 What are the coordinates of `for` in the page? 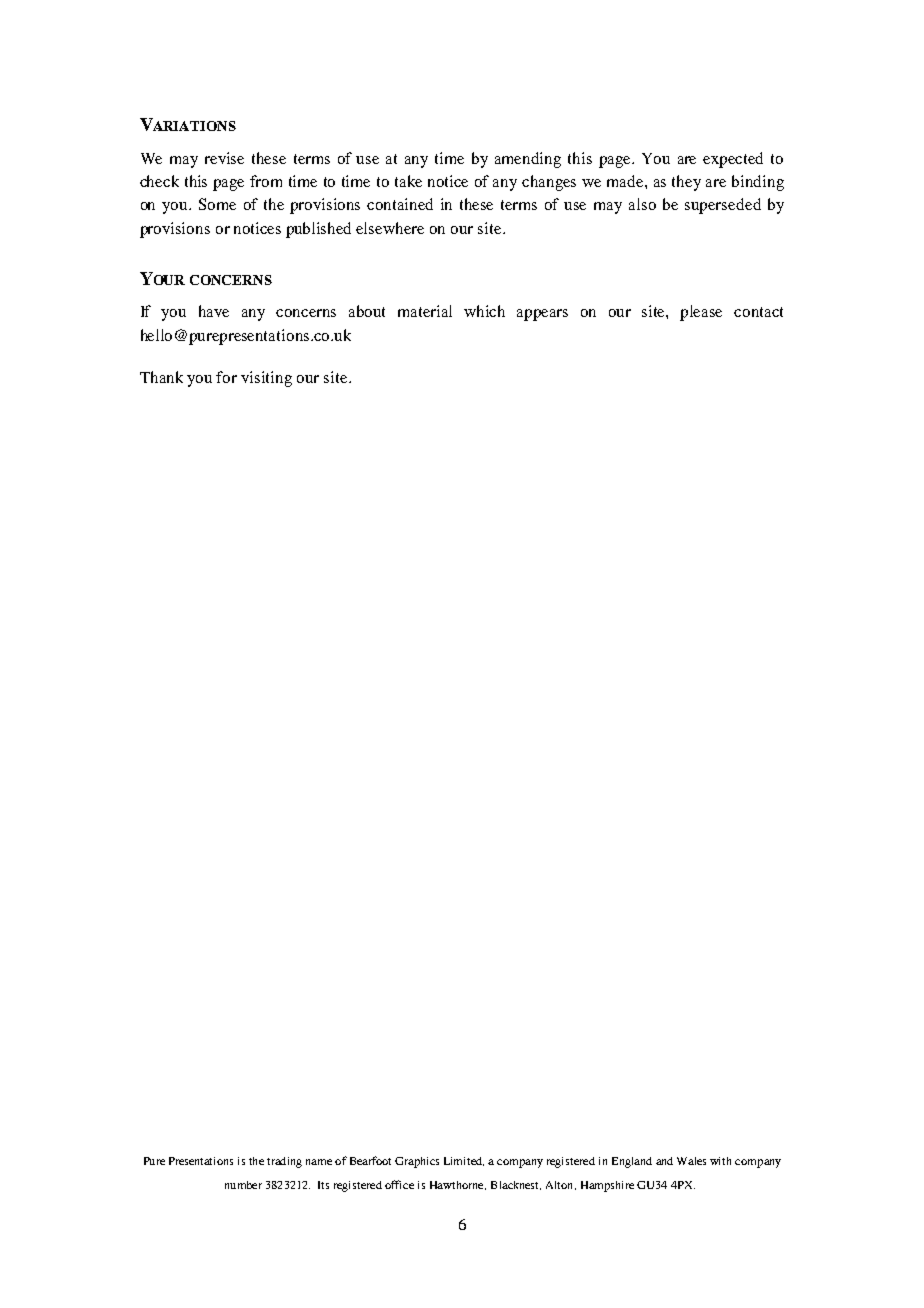 It's located at (226, 377).
